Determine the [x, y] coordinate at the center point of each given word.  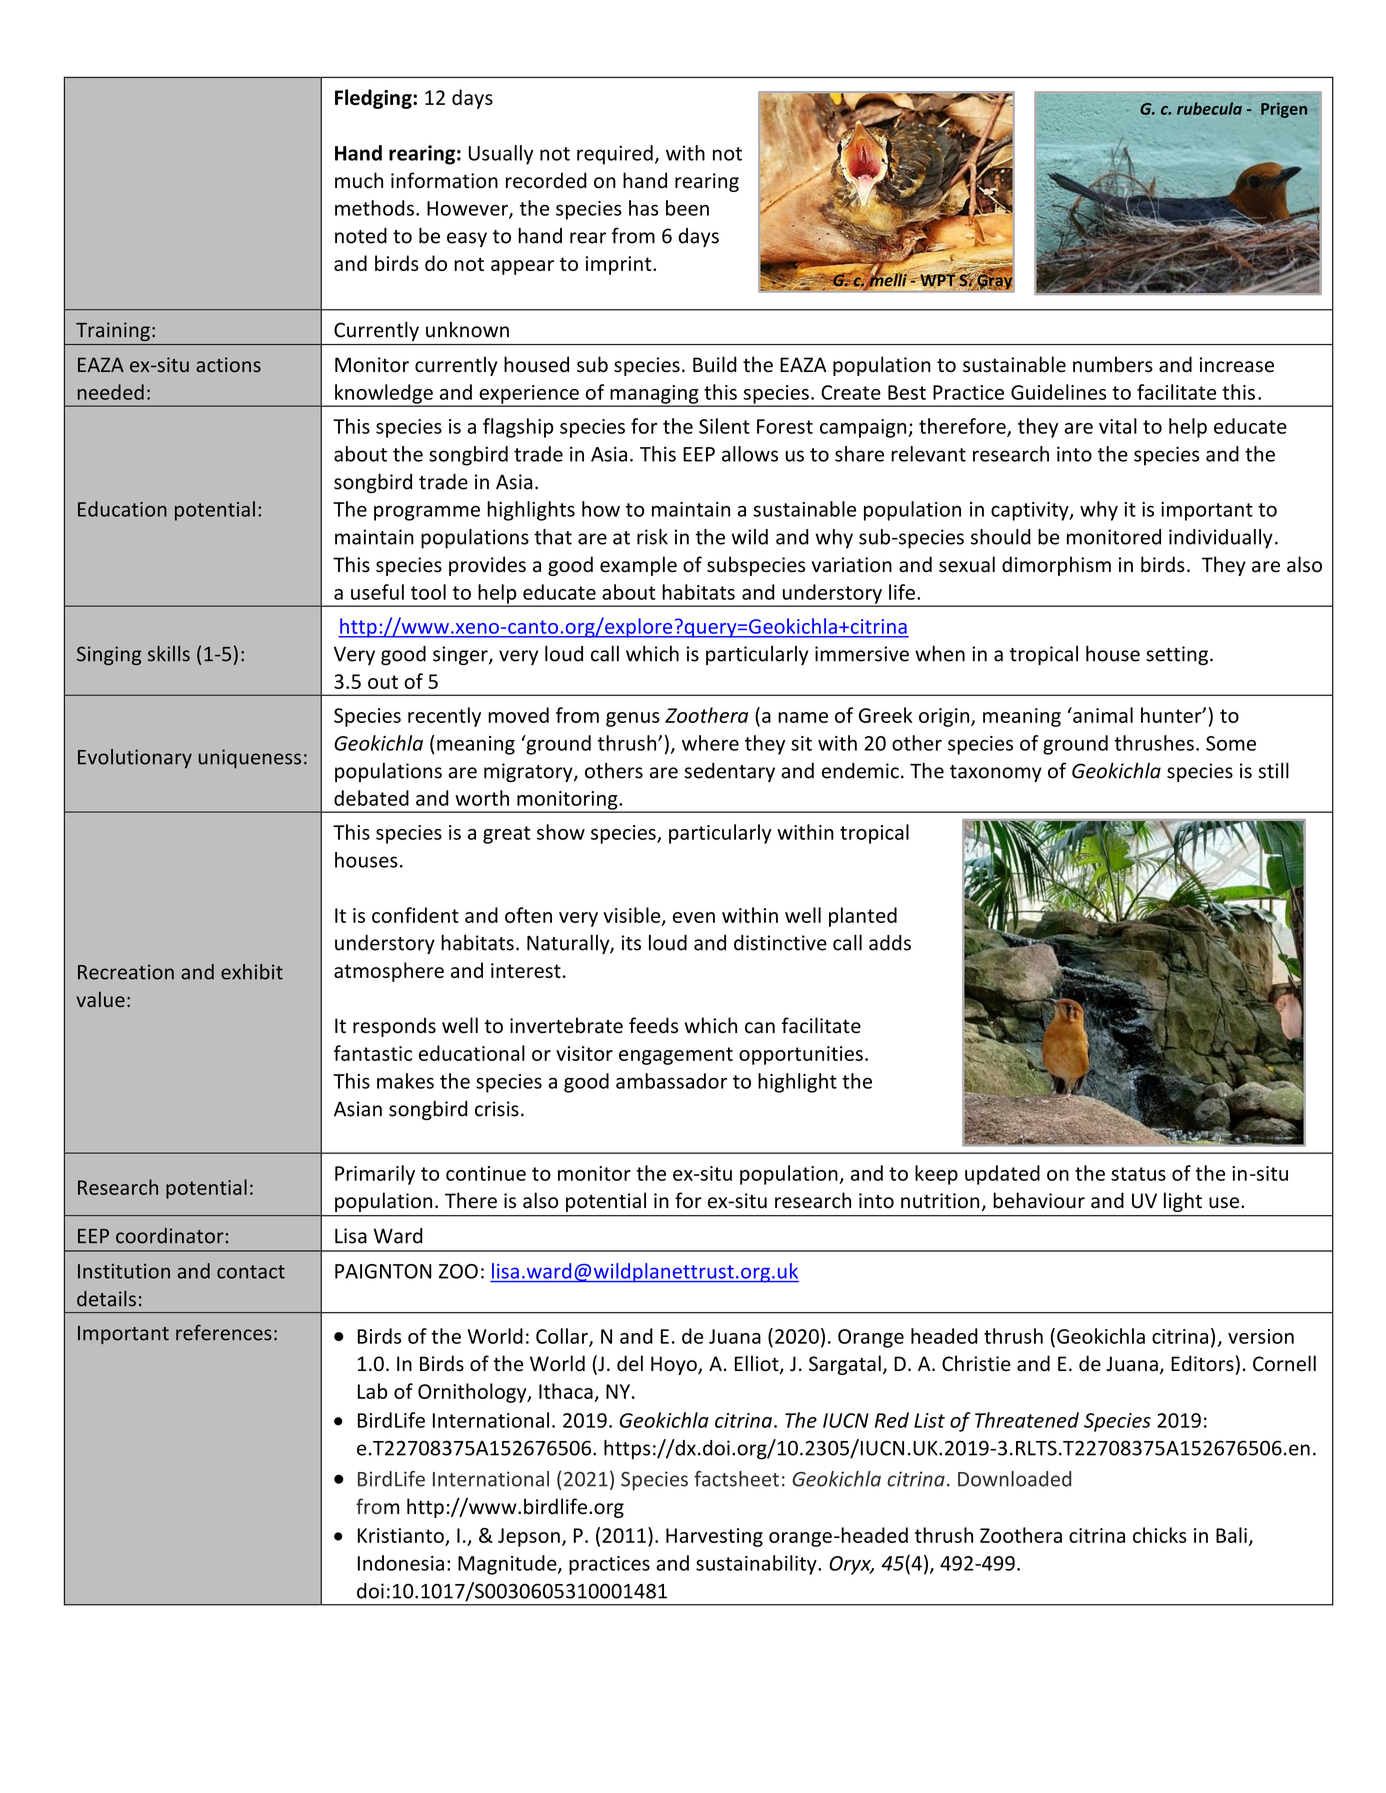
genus [633, 719]
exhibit [252, 972]
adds [890, 943]
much [359, 180]
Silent [724, 426]
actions [228, 364]
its [631, 943]
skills [169, 654]
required [615, 155]
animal [1102, 715]
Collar [563, 1337]
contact [251, 1272]
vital [1118, 426]
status [1138, 1174]
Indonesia [401, 1563]
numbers [1113, 364]
